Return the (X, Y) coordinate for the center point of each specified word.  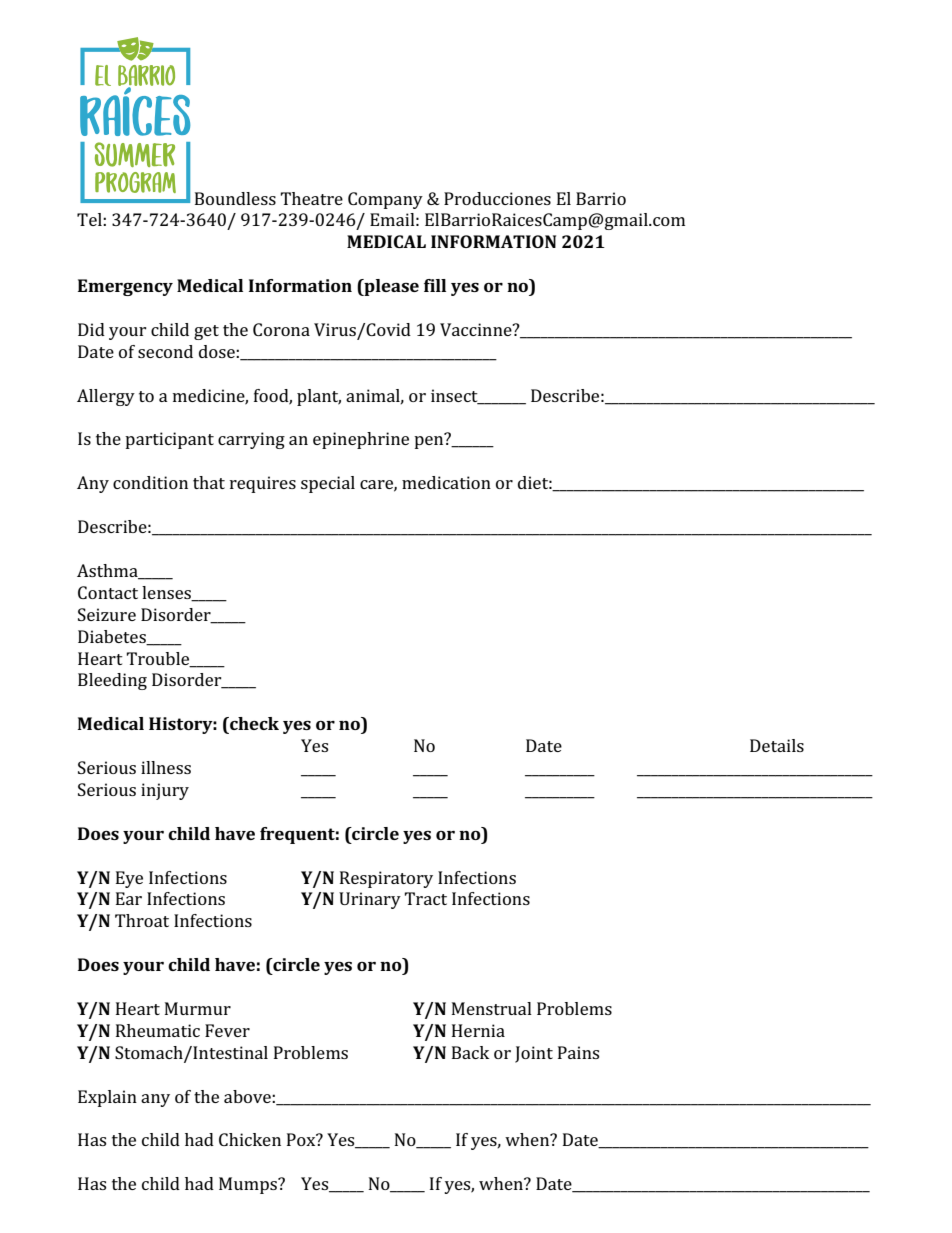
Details (777, 745)
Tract (425, 898)
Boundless (235, 198)
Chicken (250, 1139)
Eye (129, 879)
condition (150, 482)
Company (385, 200)
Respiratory (386, 879)
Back (470, 1052)
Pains (578, 1052)
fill (435, 285)
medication (446, 482)
